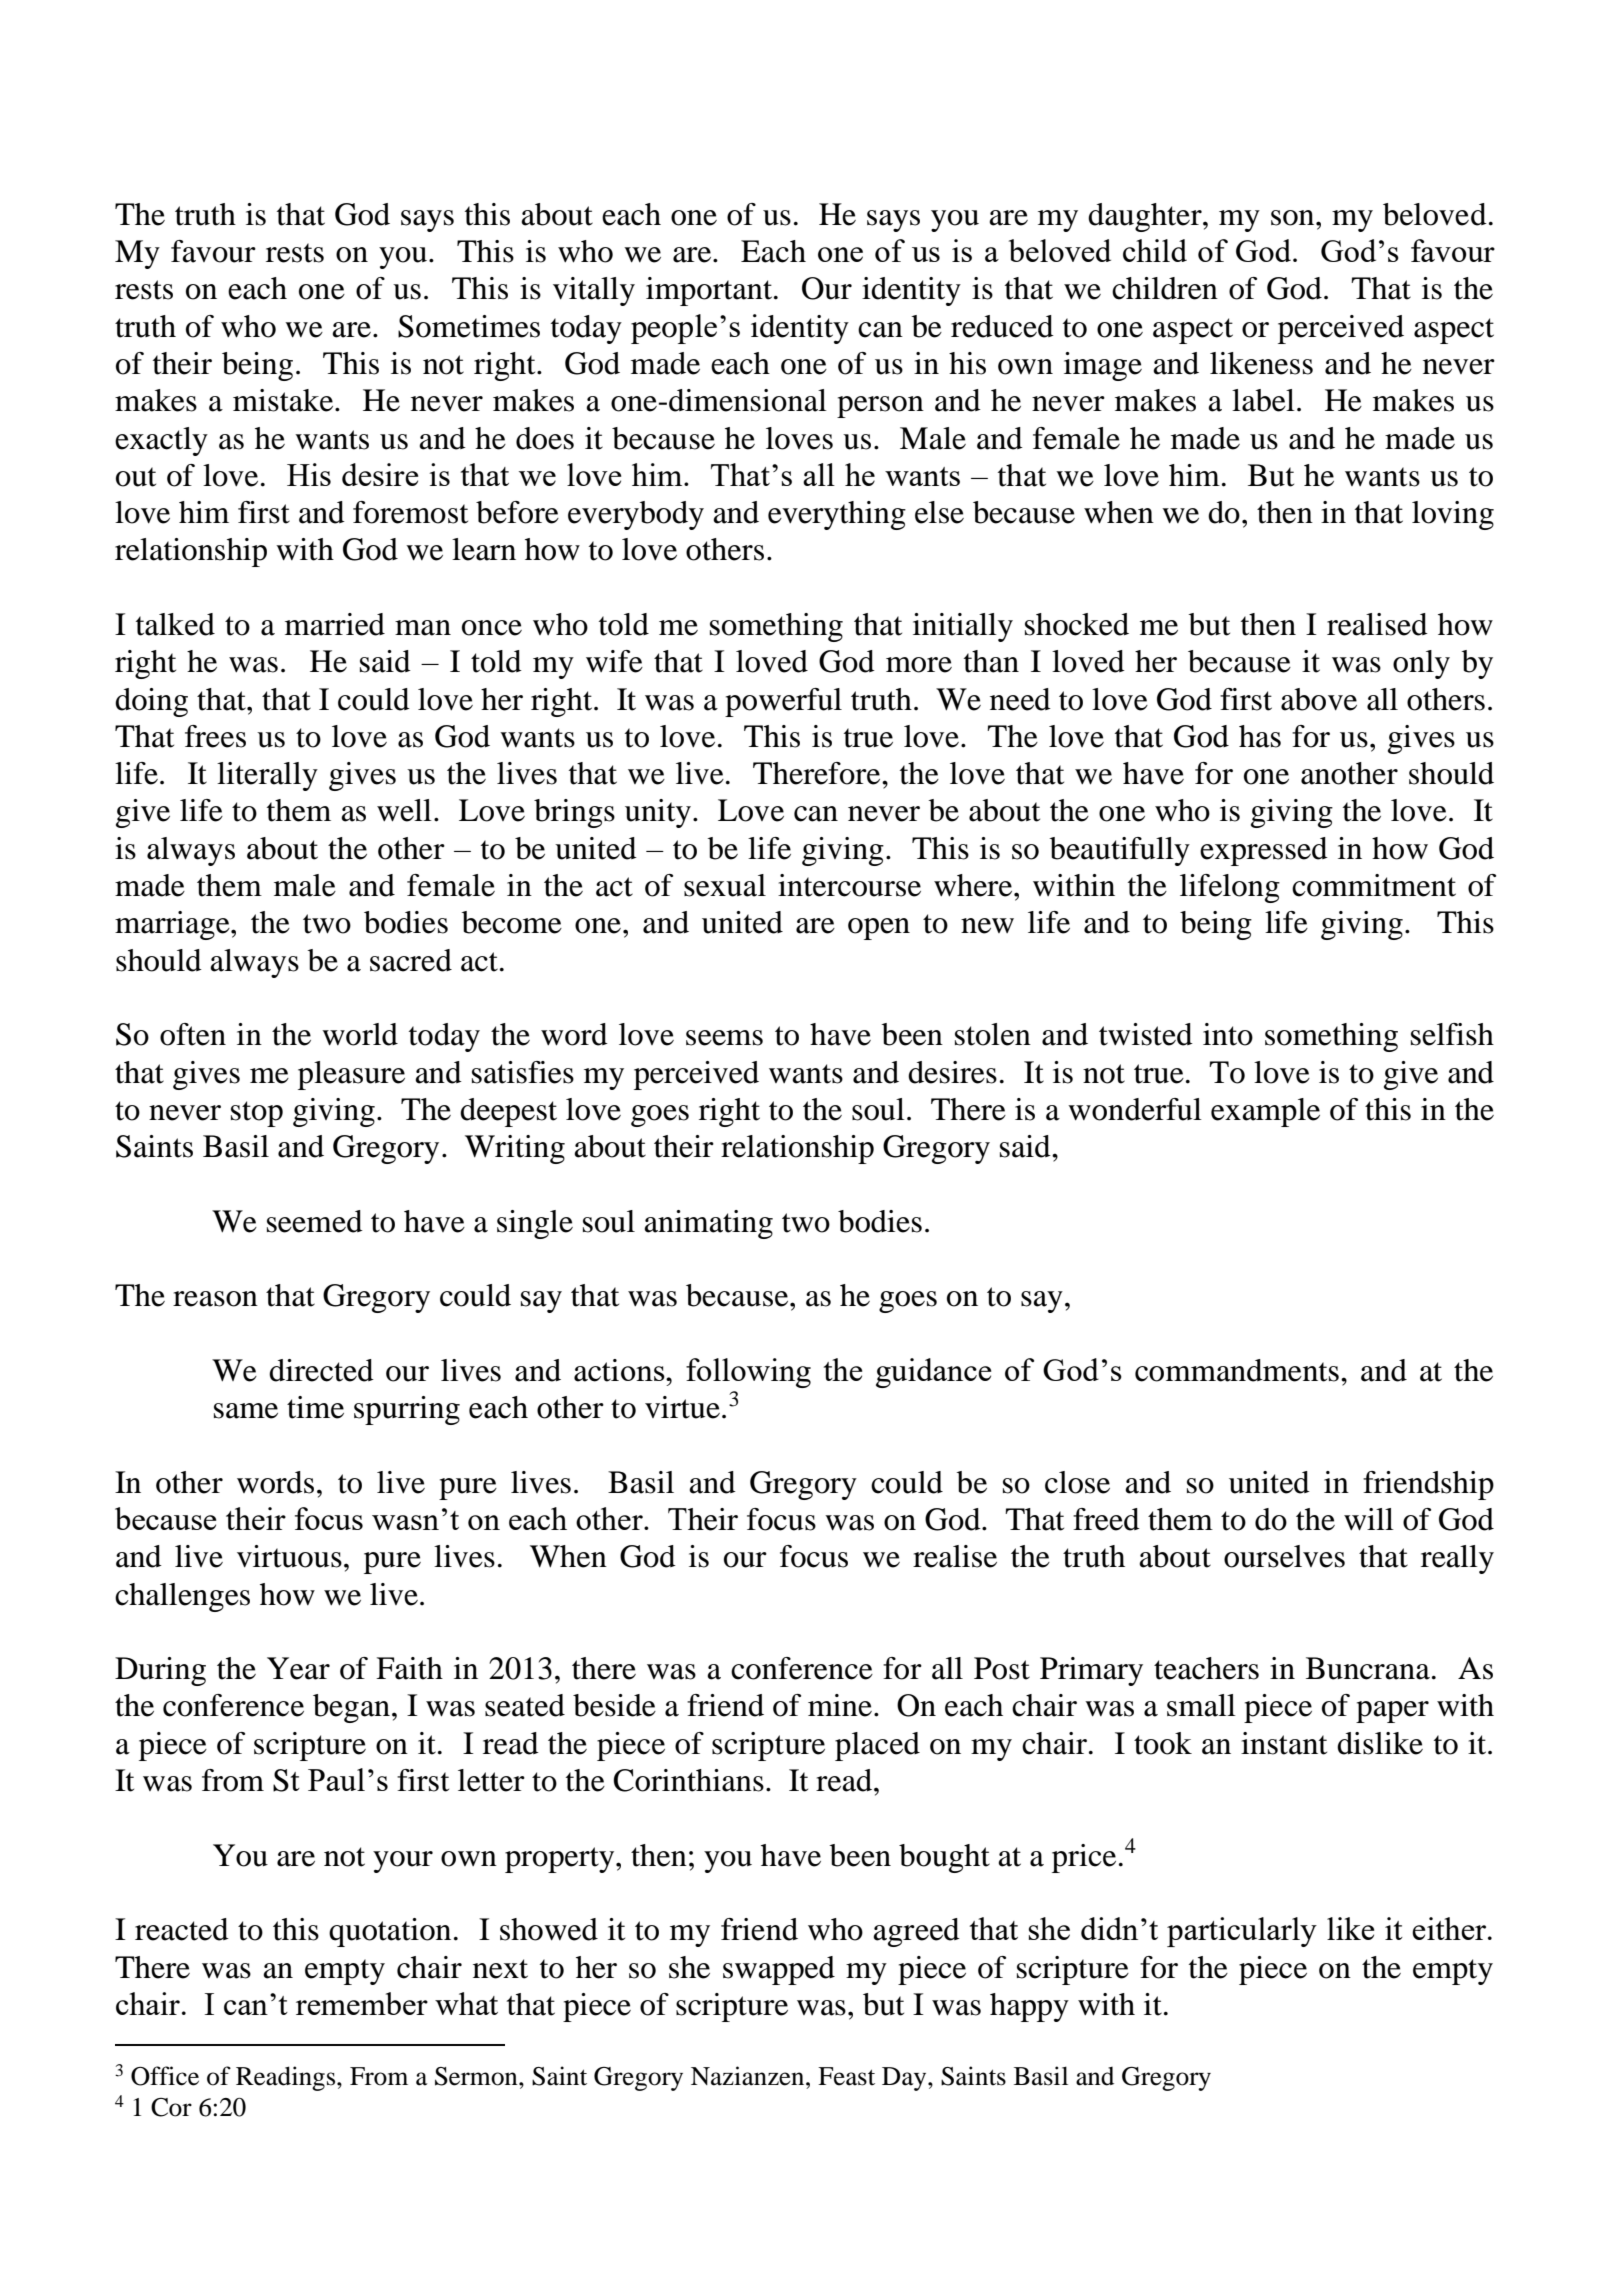  Describe the element at coordinates (710, 291) in the page. I see `important` at that location.
